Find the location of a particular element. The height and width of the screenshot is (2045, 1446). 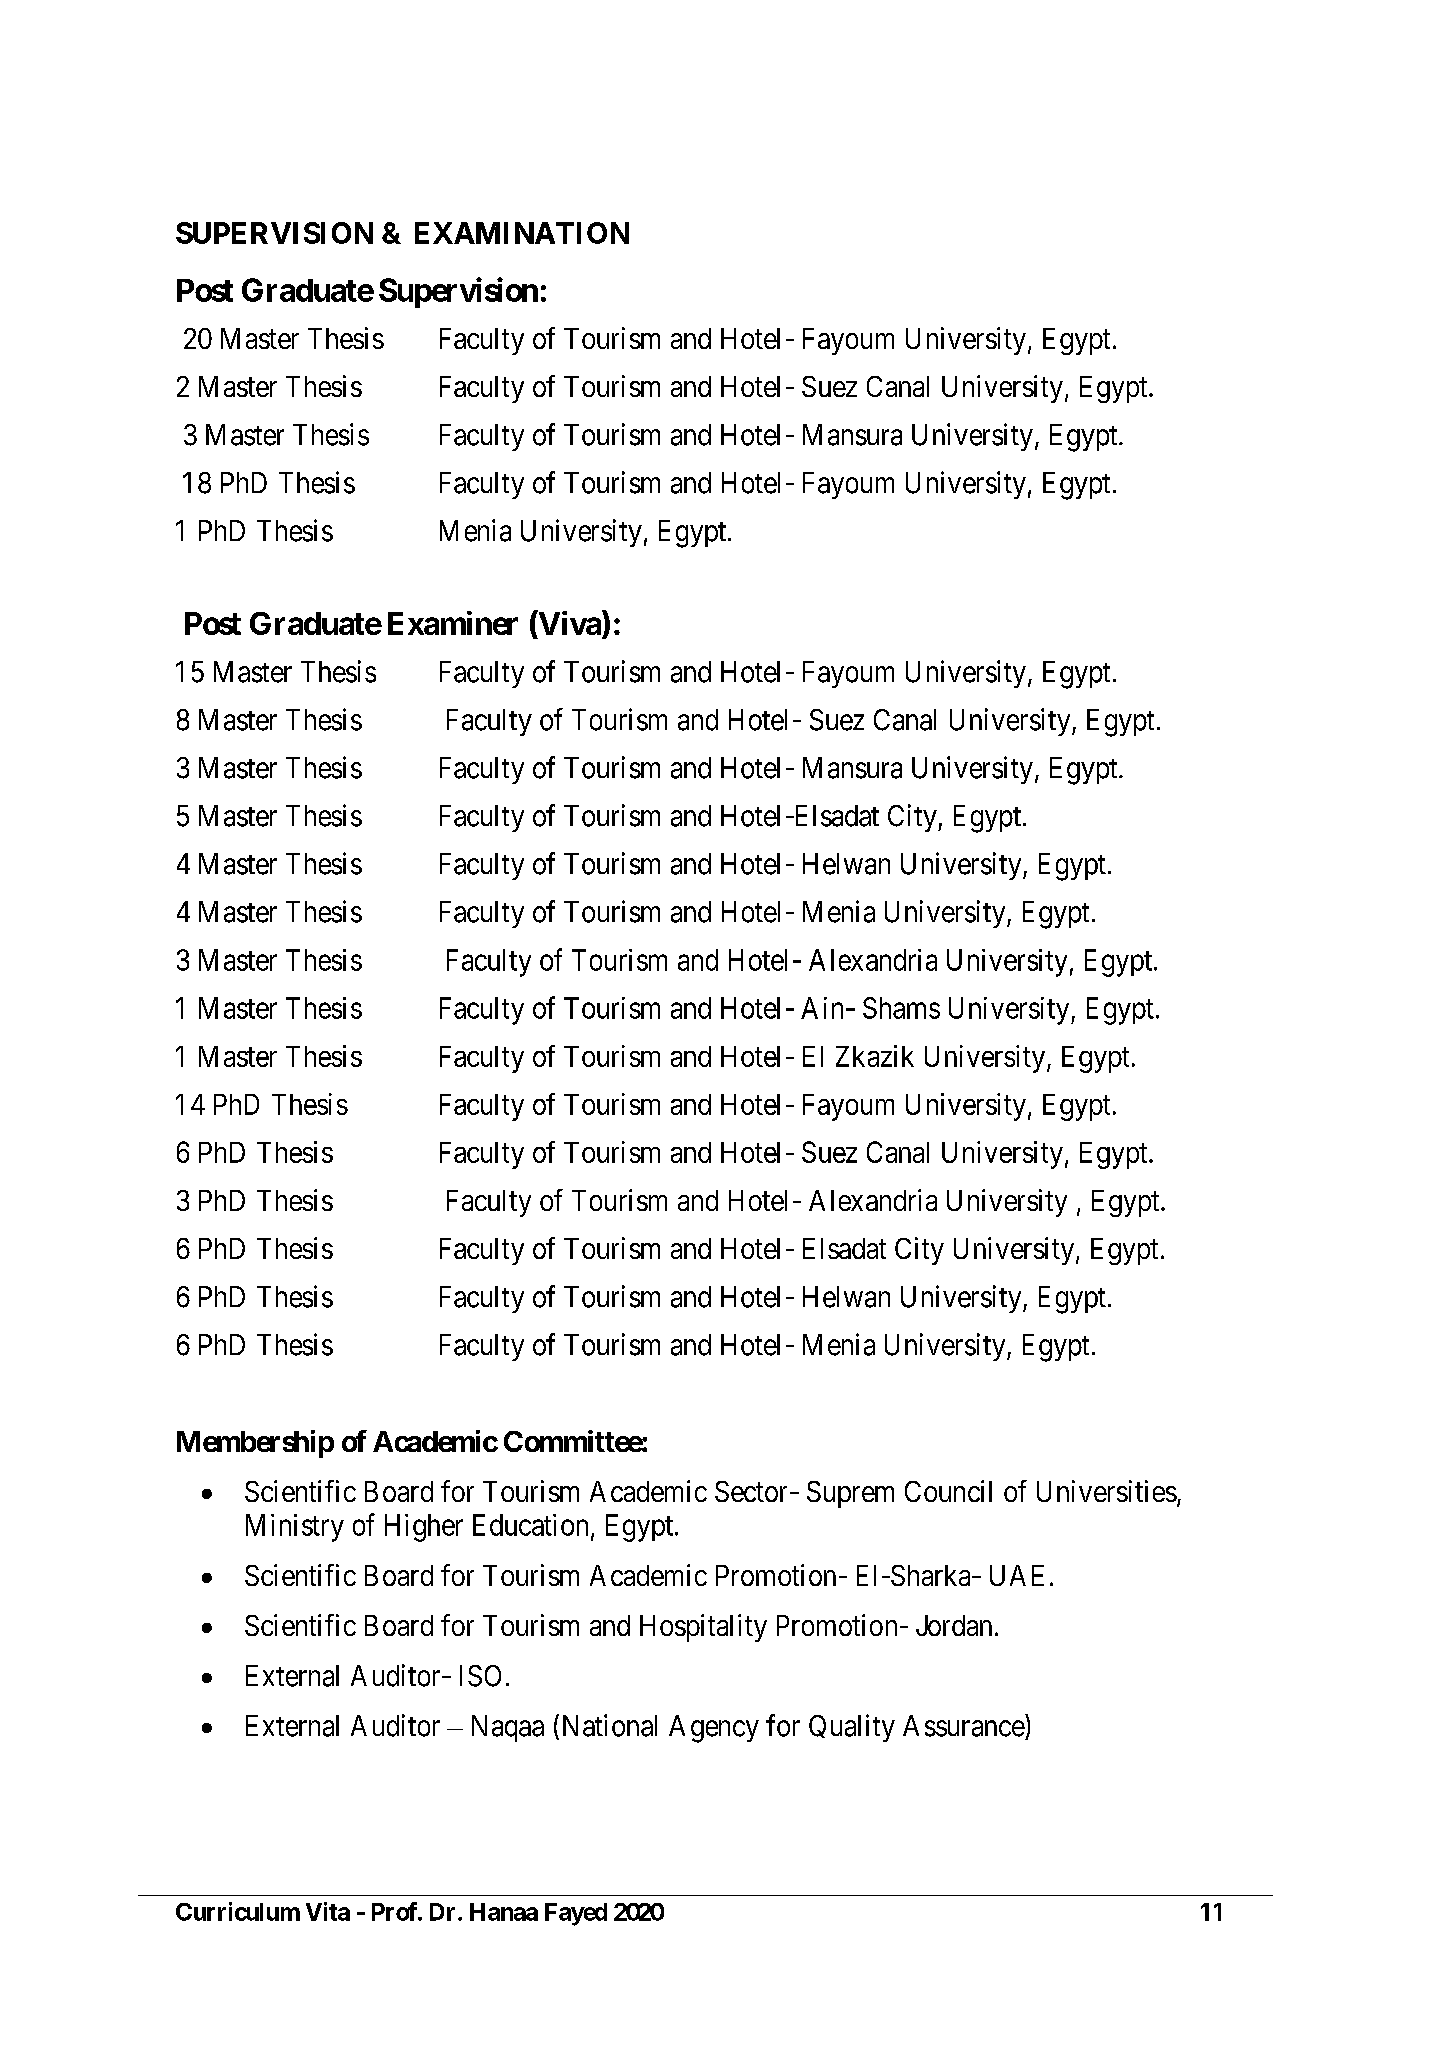

Membership is located at coordinates (255, 1444).
